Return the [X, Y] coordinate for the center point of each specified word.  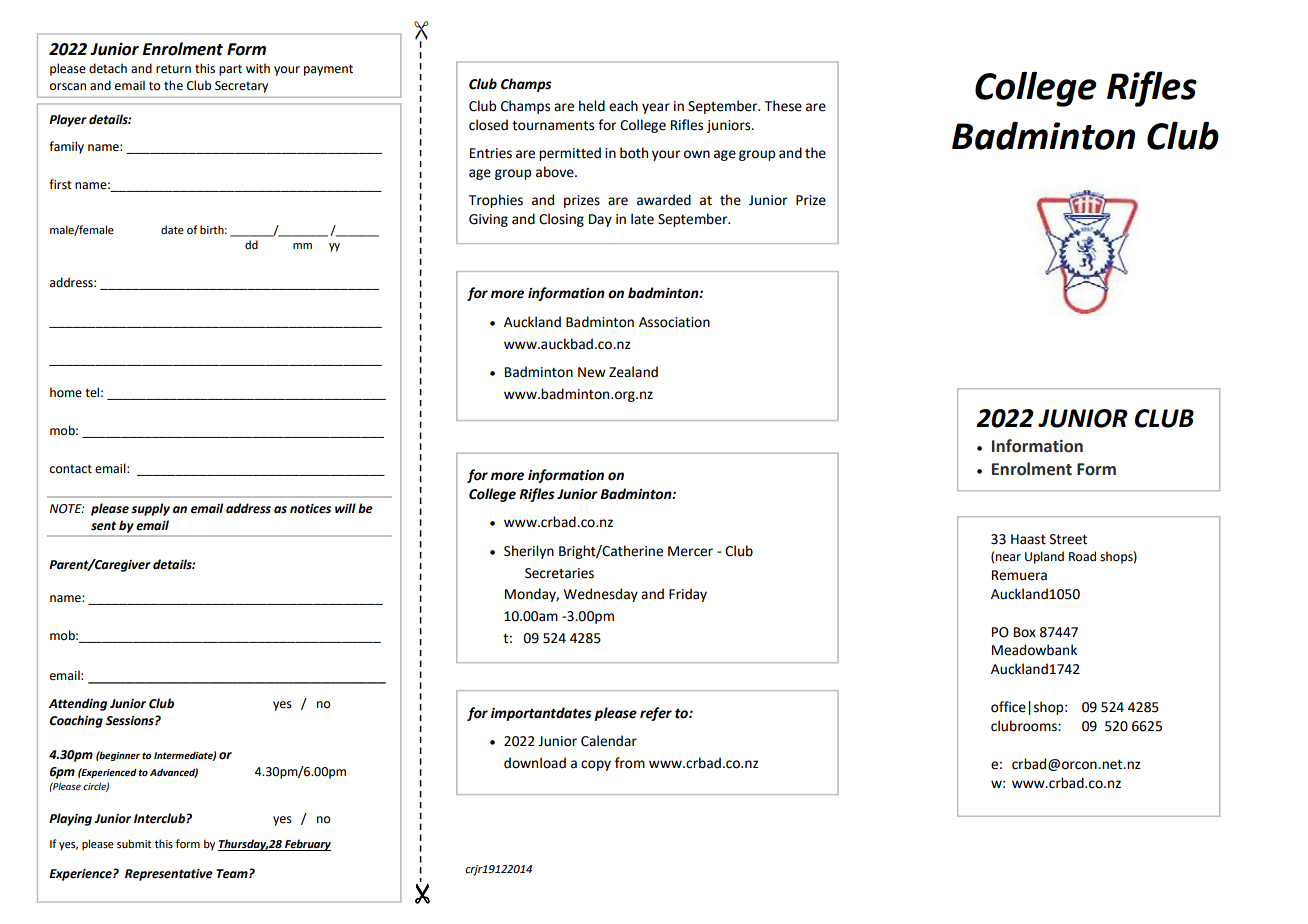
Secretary [241, 87]
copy [596, 765]
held [592, 106]
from [630, 763]
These [783, 106]
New [592, 372]
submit [134, 843]
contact [71, 469]
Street [1068, 539]
